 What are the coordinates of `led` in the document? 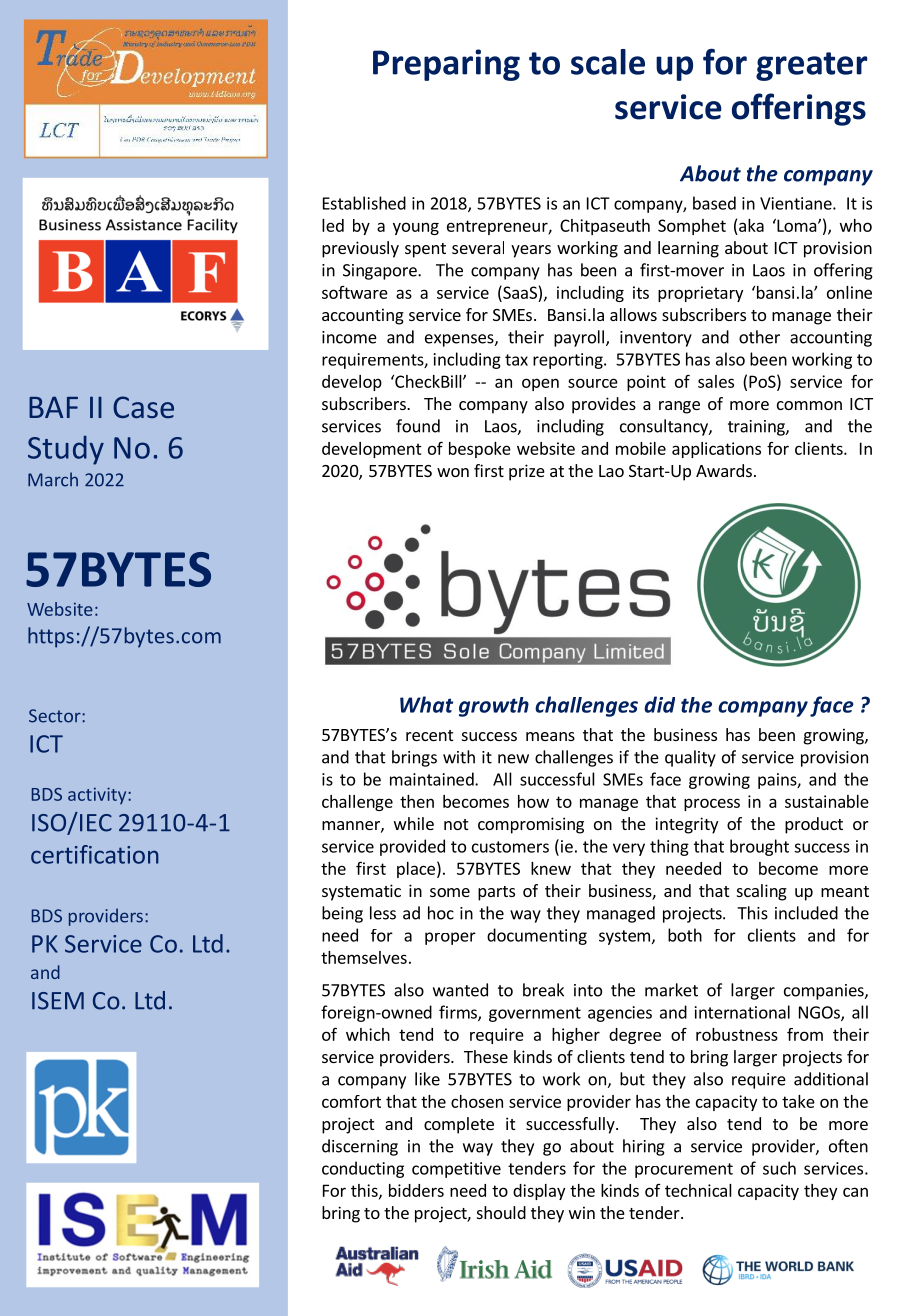 It's located at (333, 225).
